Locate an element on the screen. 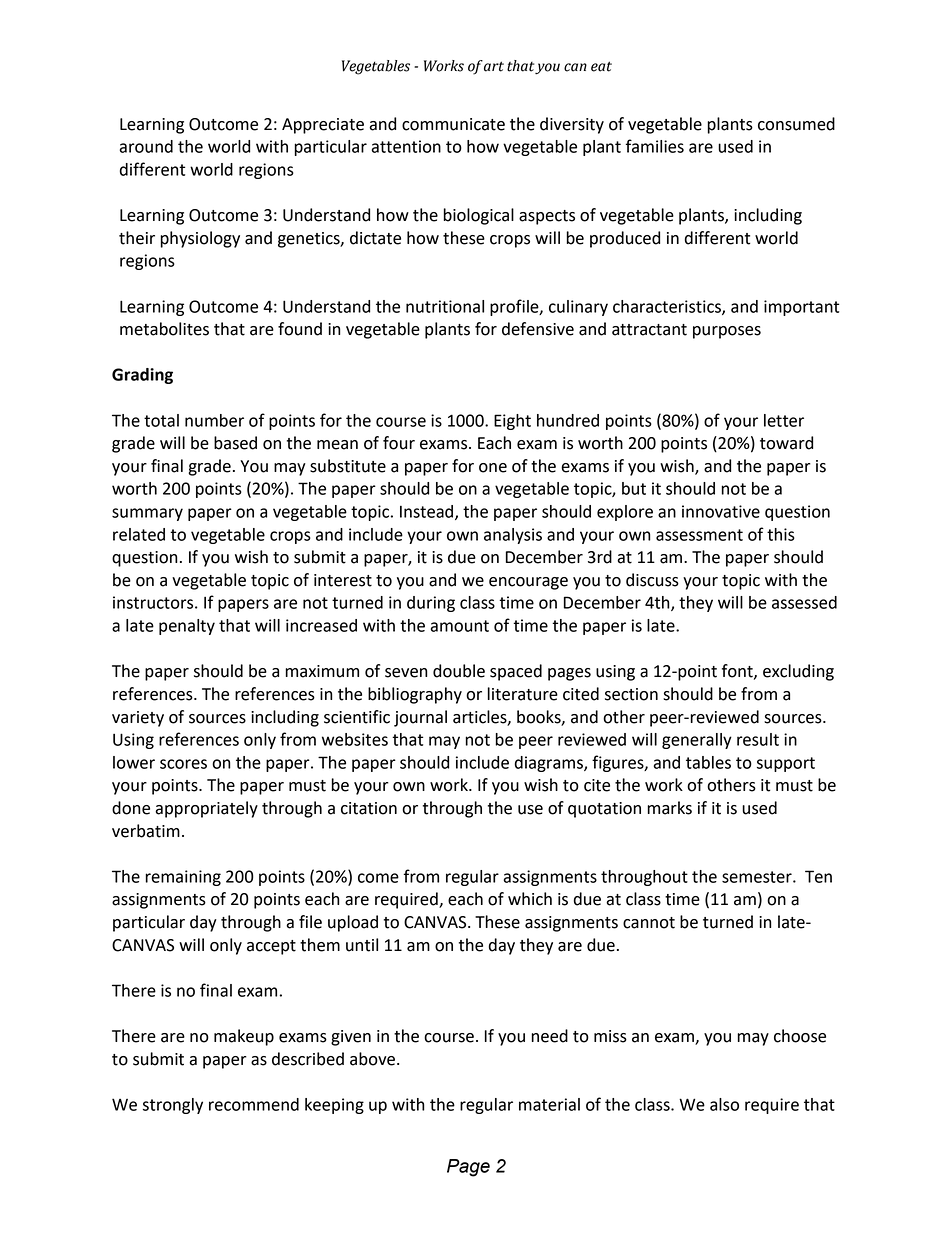  Eight is located at coordinates (512, 422).
